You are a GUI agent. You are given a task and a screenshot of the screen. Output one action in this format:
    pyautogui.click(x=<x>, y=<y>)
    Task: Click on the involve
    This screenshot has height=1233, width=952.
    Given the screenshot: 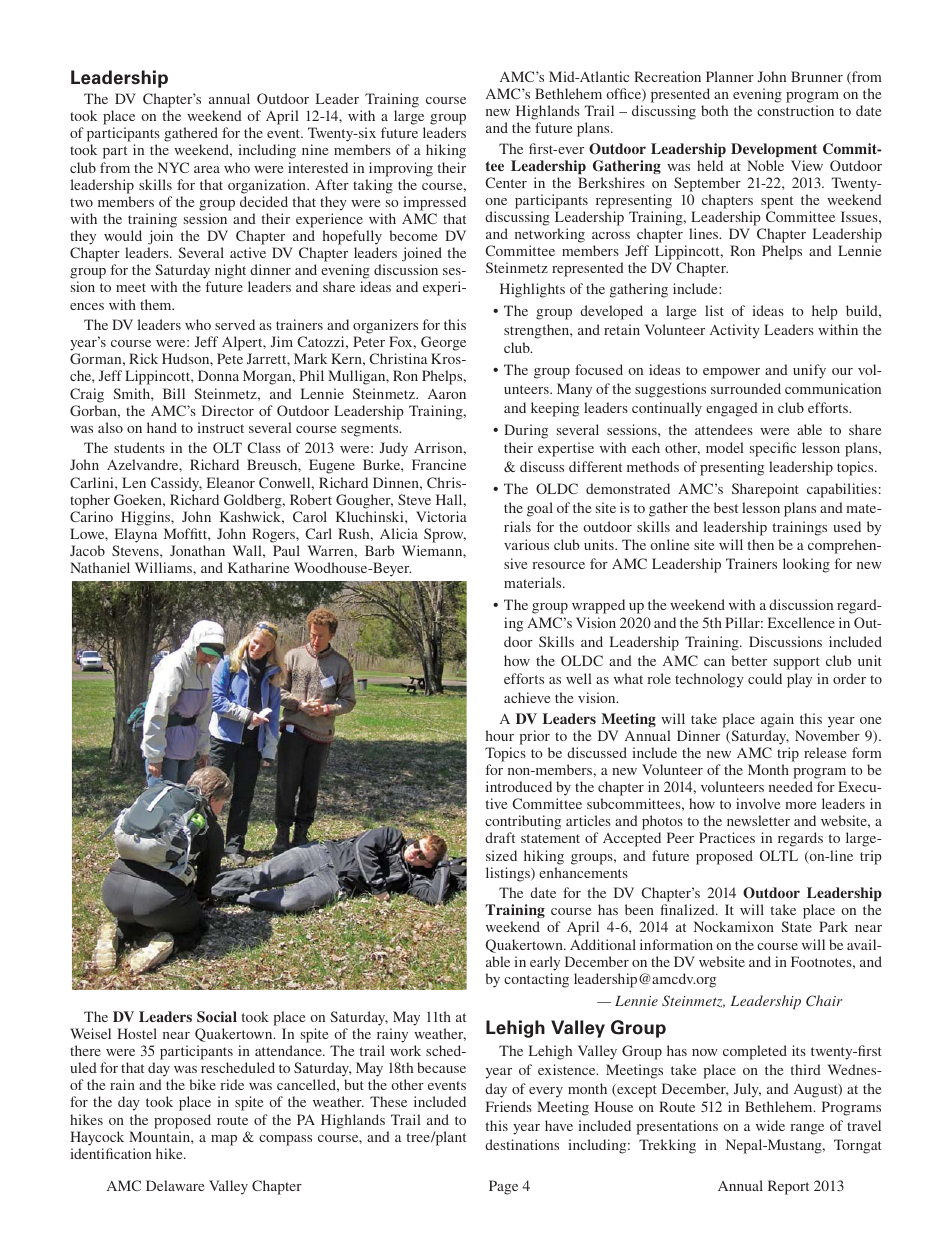 What is the action you would take?
    pyautogui.click(x=758, y=803)
